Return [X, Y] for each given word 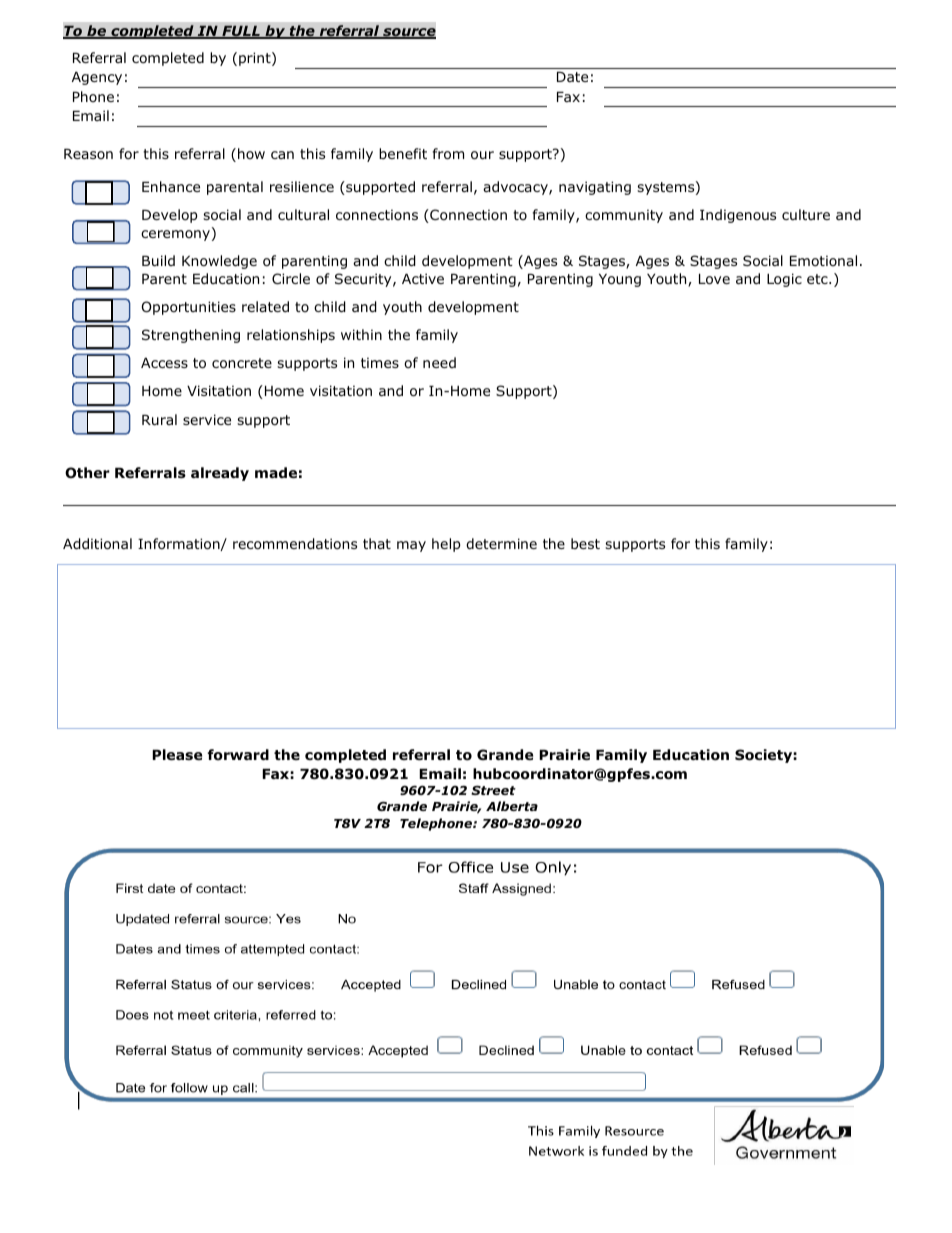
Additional [97, 544]
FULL [241, 32]
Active [423, 278]
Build [158, 260]
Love [714, 279]
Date [572, 77]
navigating [595, 188]
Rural [159, 419]
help [446, 545]
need [439, 362]
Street [493, 790]
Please [177, 754]
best [585, 543]
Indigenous [738, 216]
